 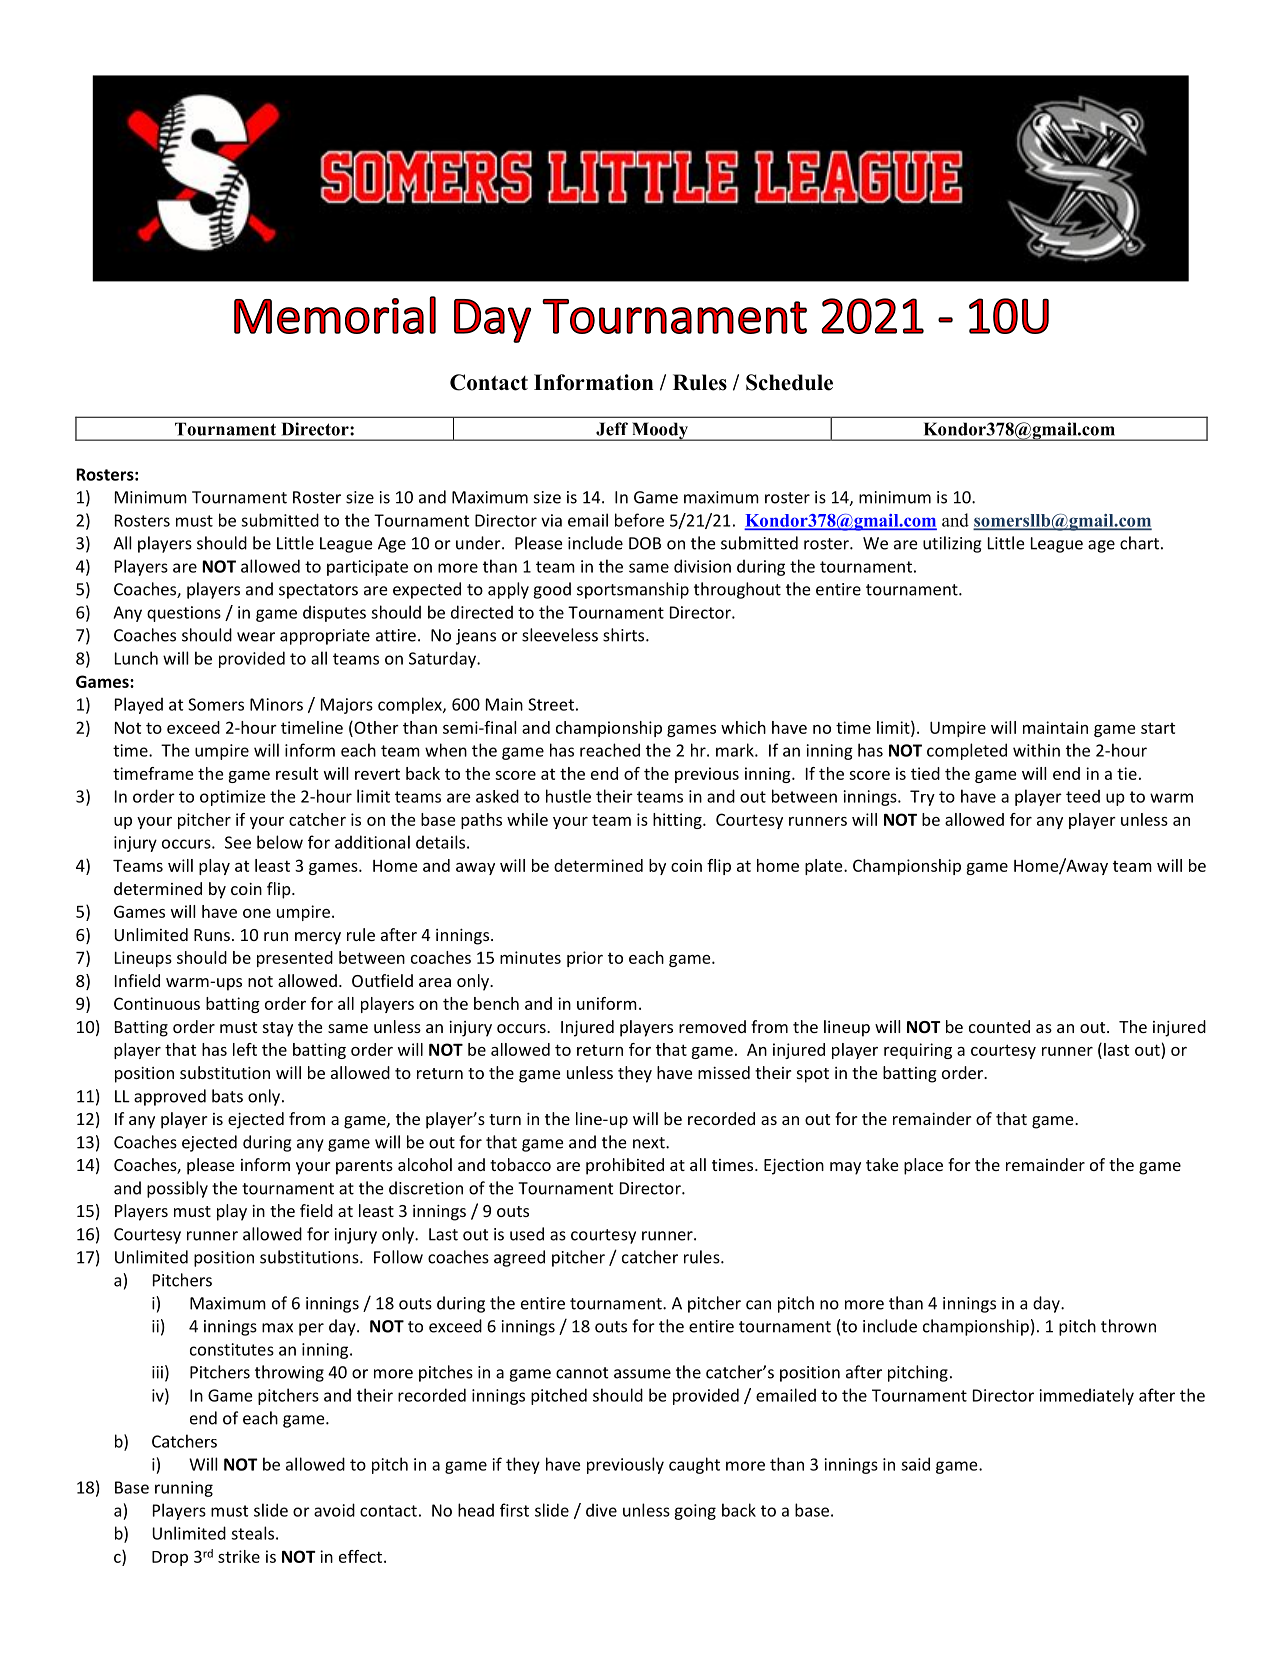 What do you see at coordinates (659, 431) in the document?
I see `Moody` at bounding box center [659, 431].
